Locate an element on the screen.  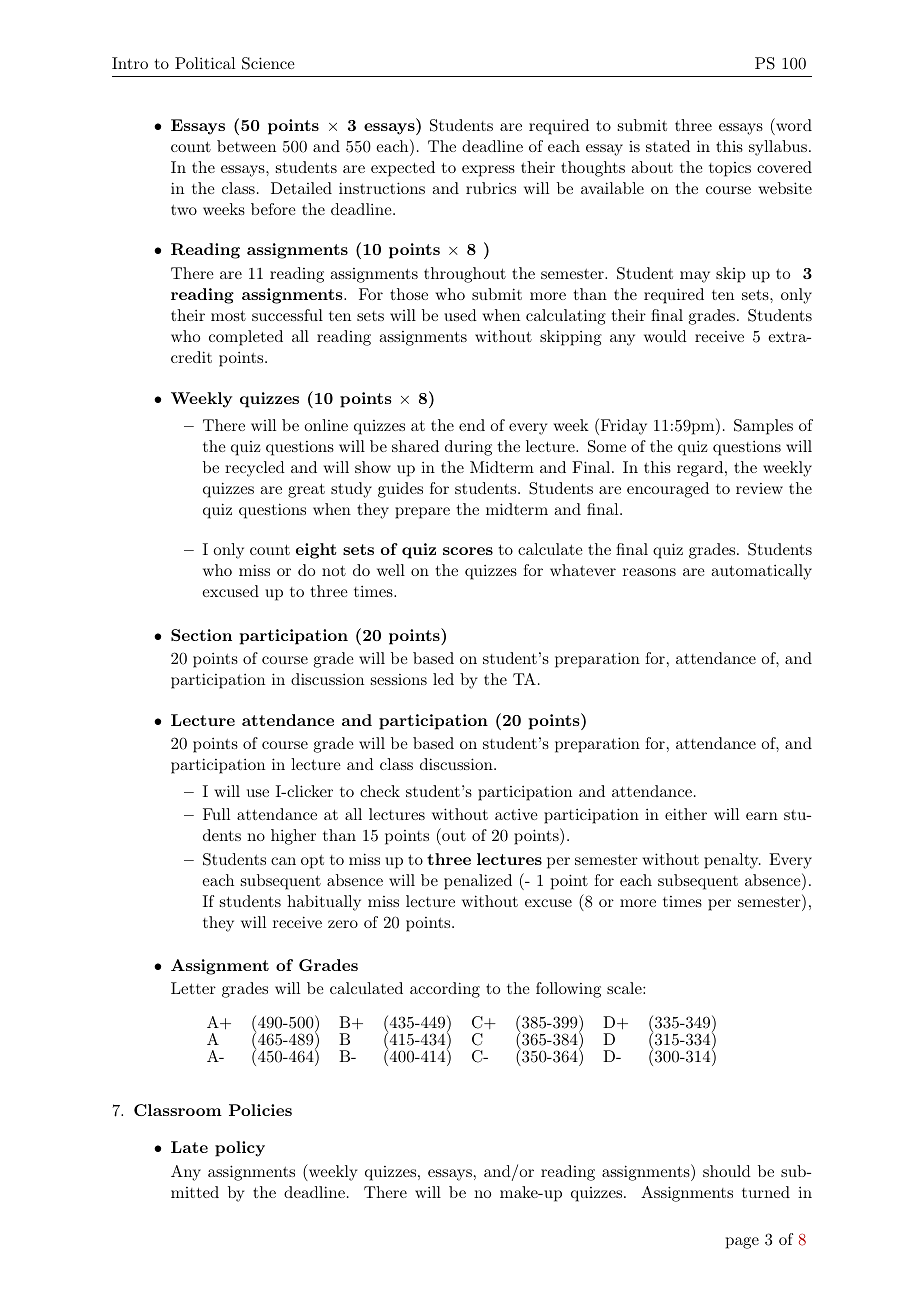
express is located at coordinates (488, 171).
